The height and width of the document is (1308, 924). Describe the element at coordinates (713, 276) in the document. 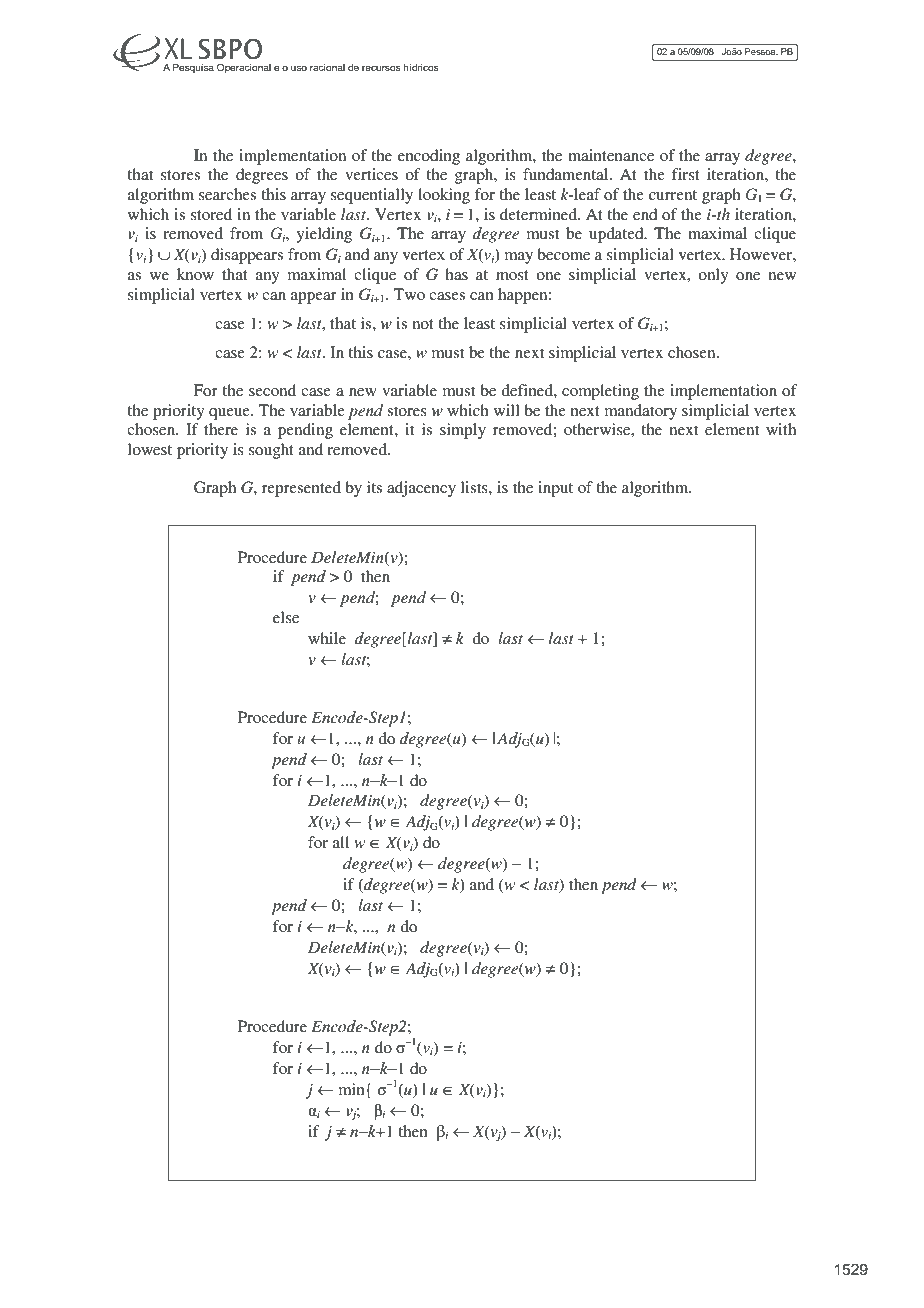

I see `only` at that location.
